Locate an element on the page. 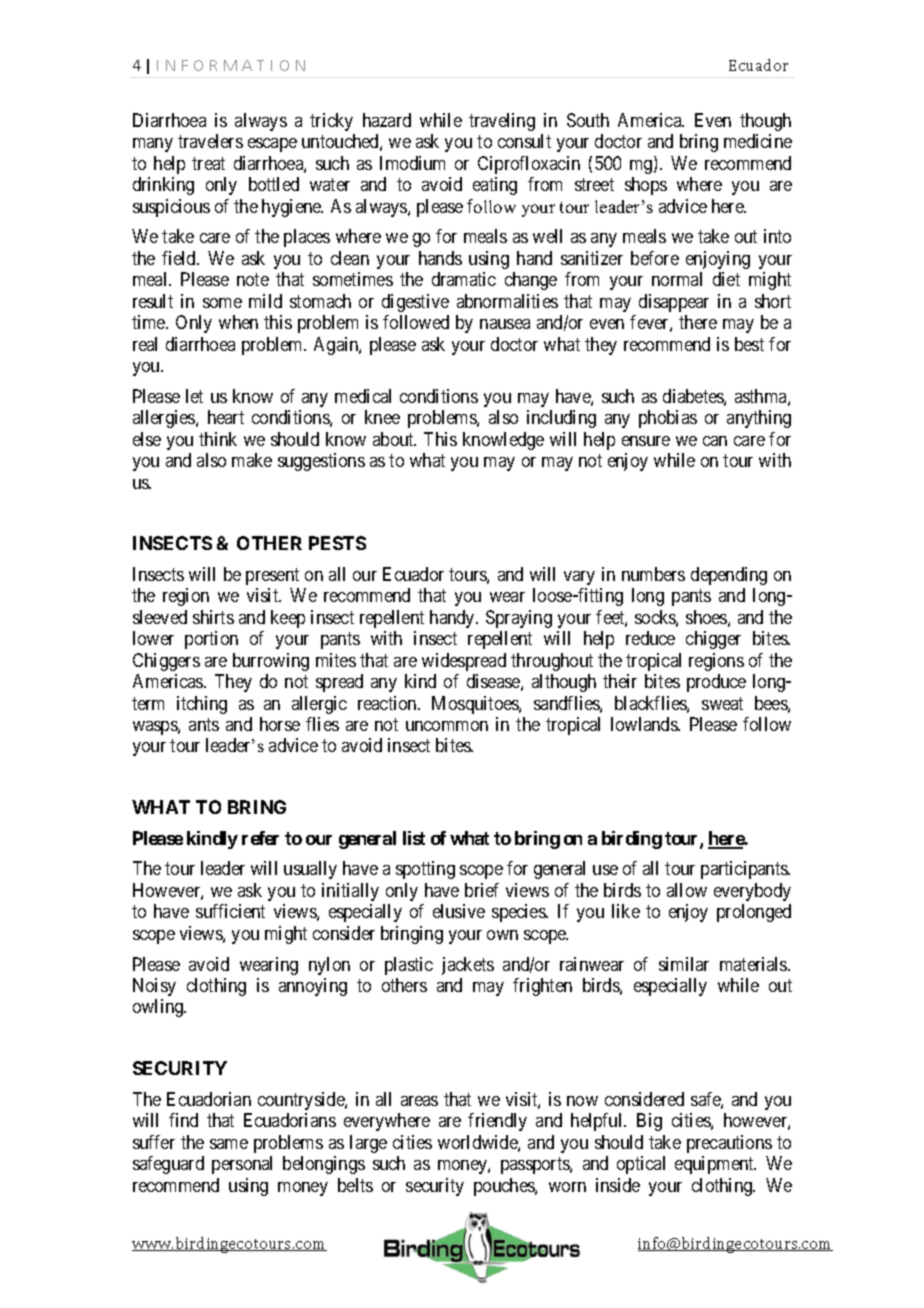 Image resolution: width=924 pixels, height=1308 pixels. equipment is located at coordinates (715, 1165).
